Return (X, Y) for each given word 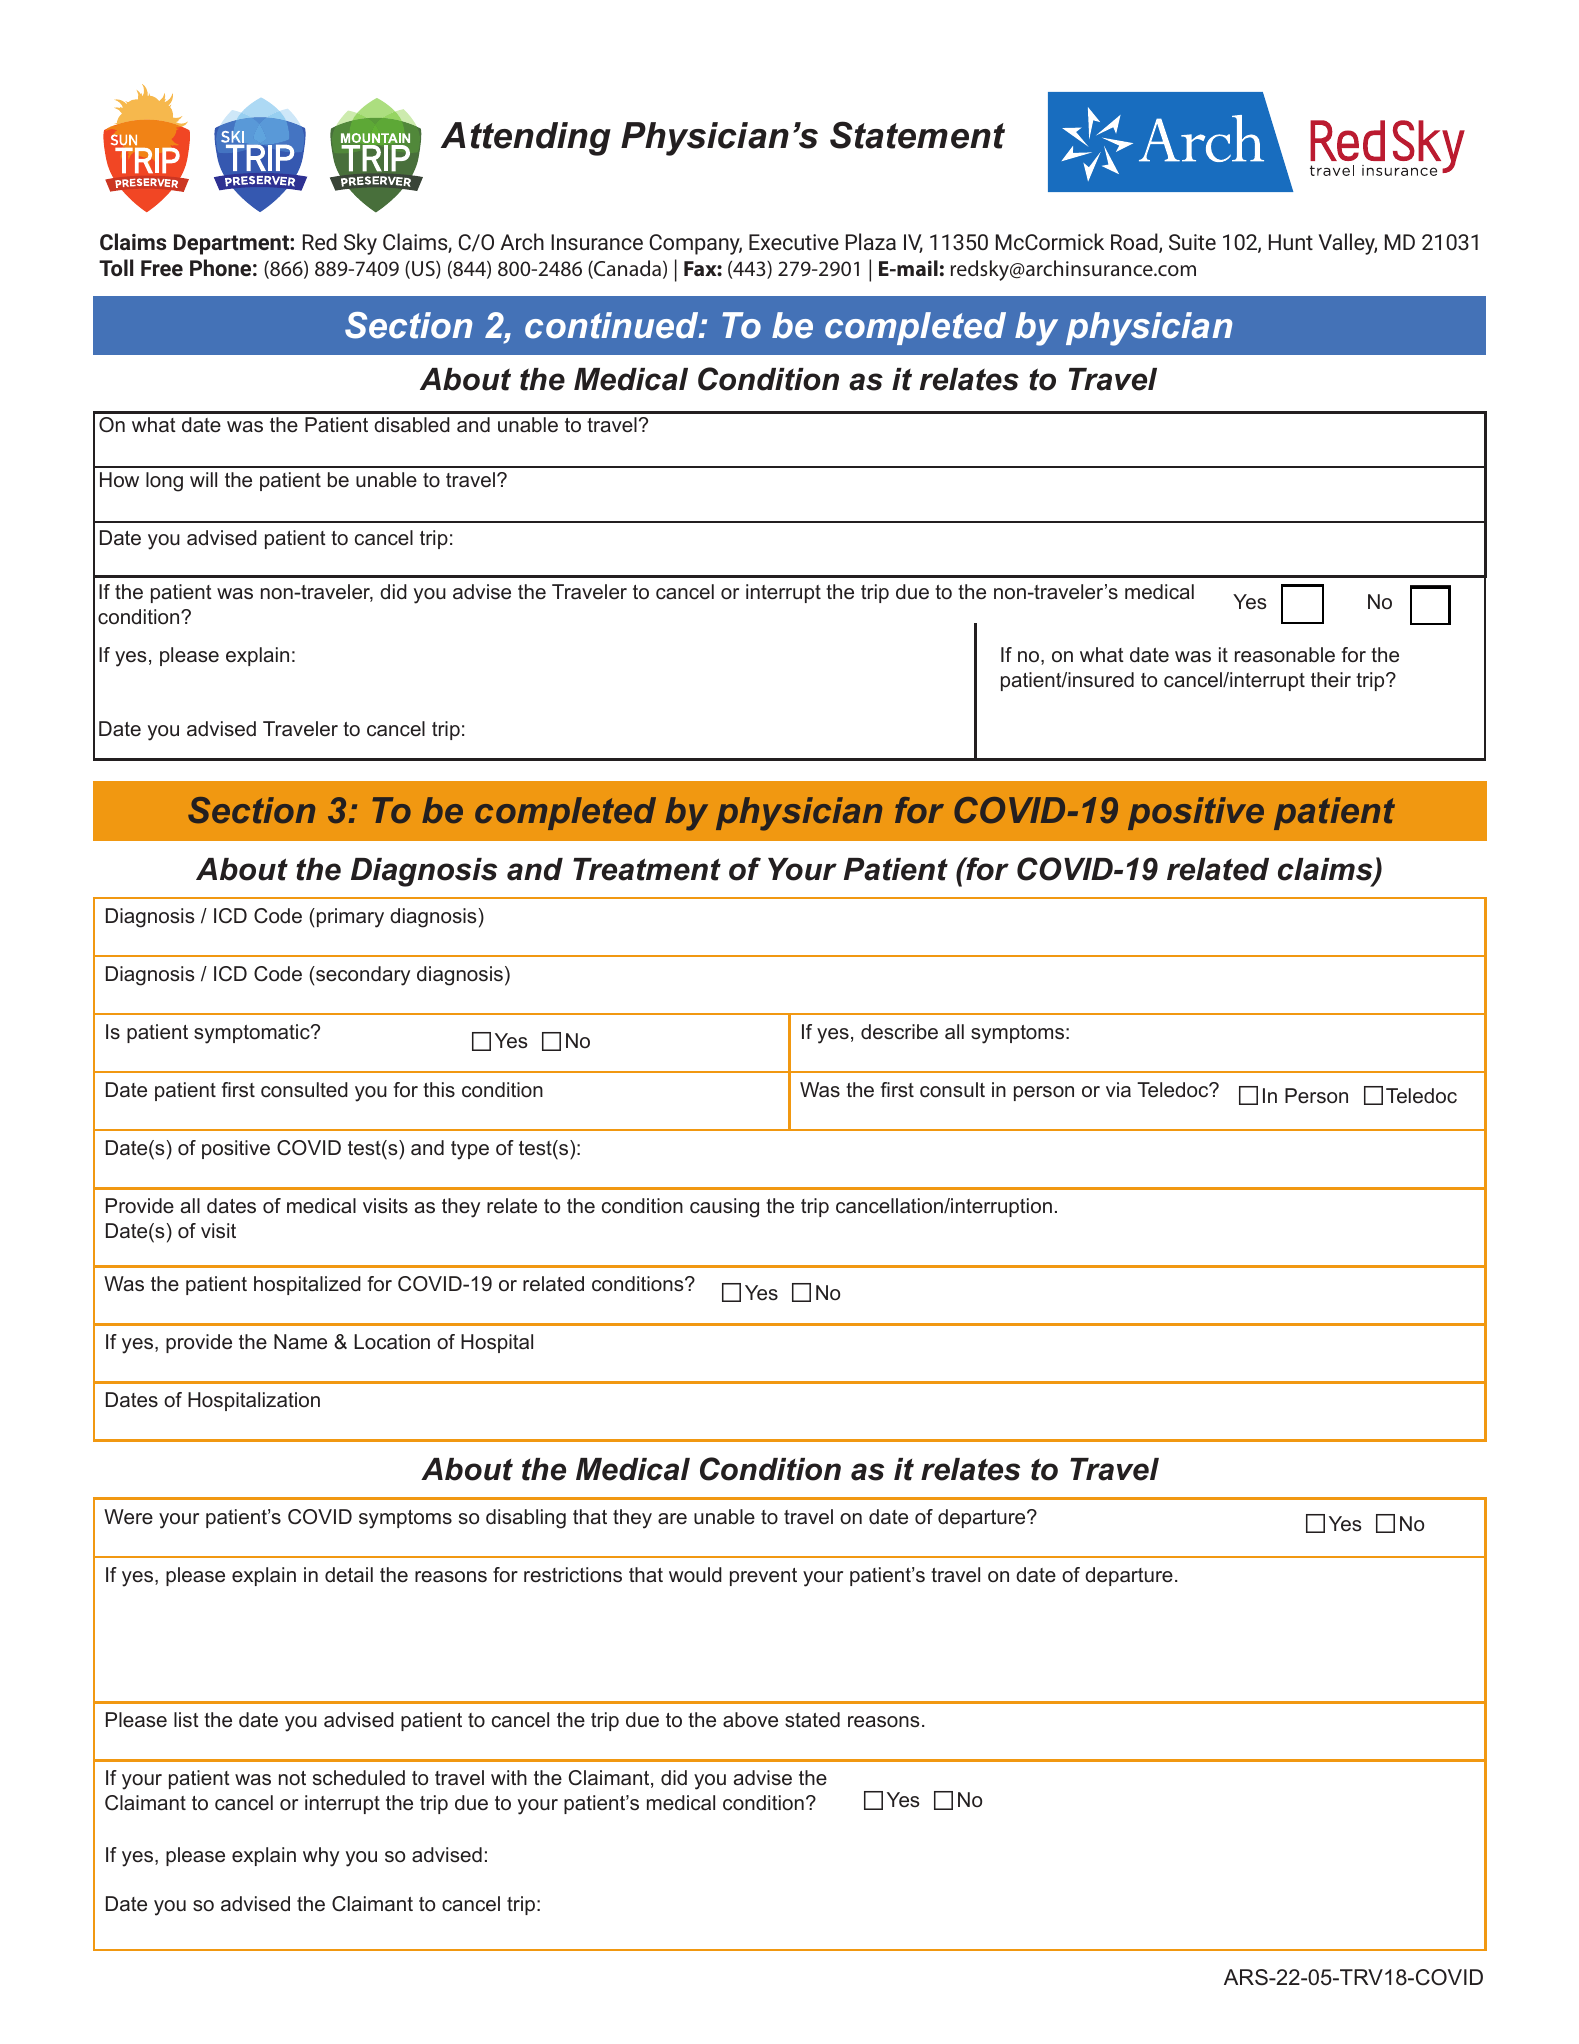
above (750, 1720)
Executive (794, 242)
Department (232, 244)
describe (899, 1032)
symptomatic (253, 1034)
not (292, 1778)
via (1118, 1089)
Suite (1192, 242)
